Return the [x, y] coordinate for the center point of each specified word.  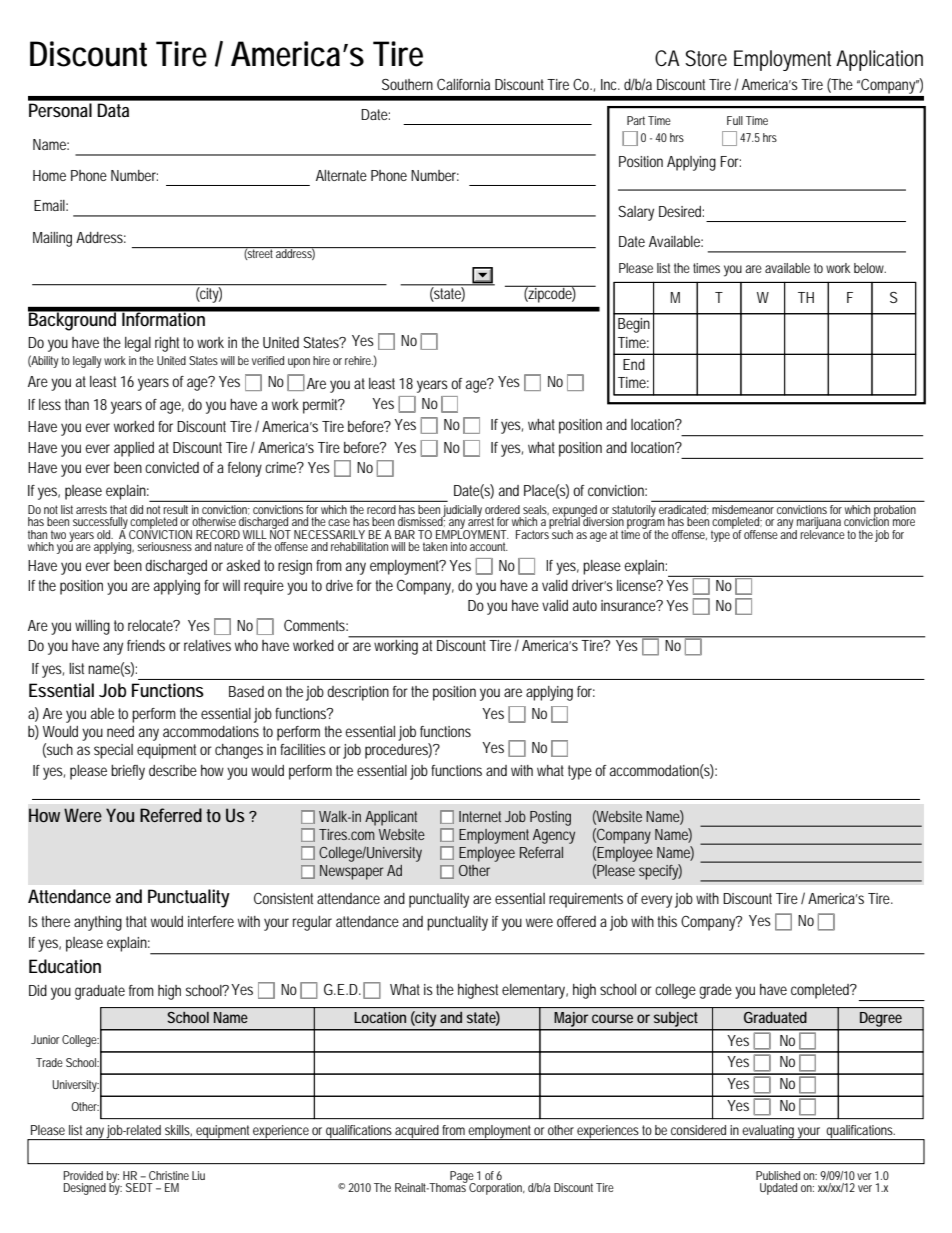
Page [463, 1178]
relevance [822, 533]
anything [98, 923]
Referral [541, 852]
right [169, 344]
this [667, 921]
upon [299, 363]
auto [585, 605]
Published [778, 1175]
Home [49, 175]
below [870, 268]
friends [146, 645]
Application [879, 60]
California [463, 84]
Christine [169, 1175]
